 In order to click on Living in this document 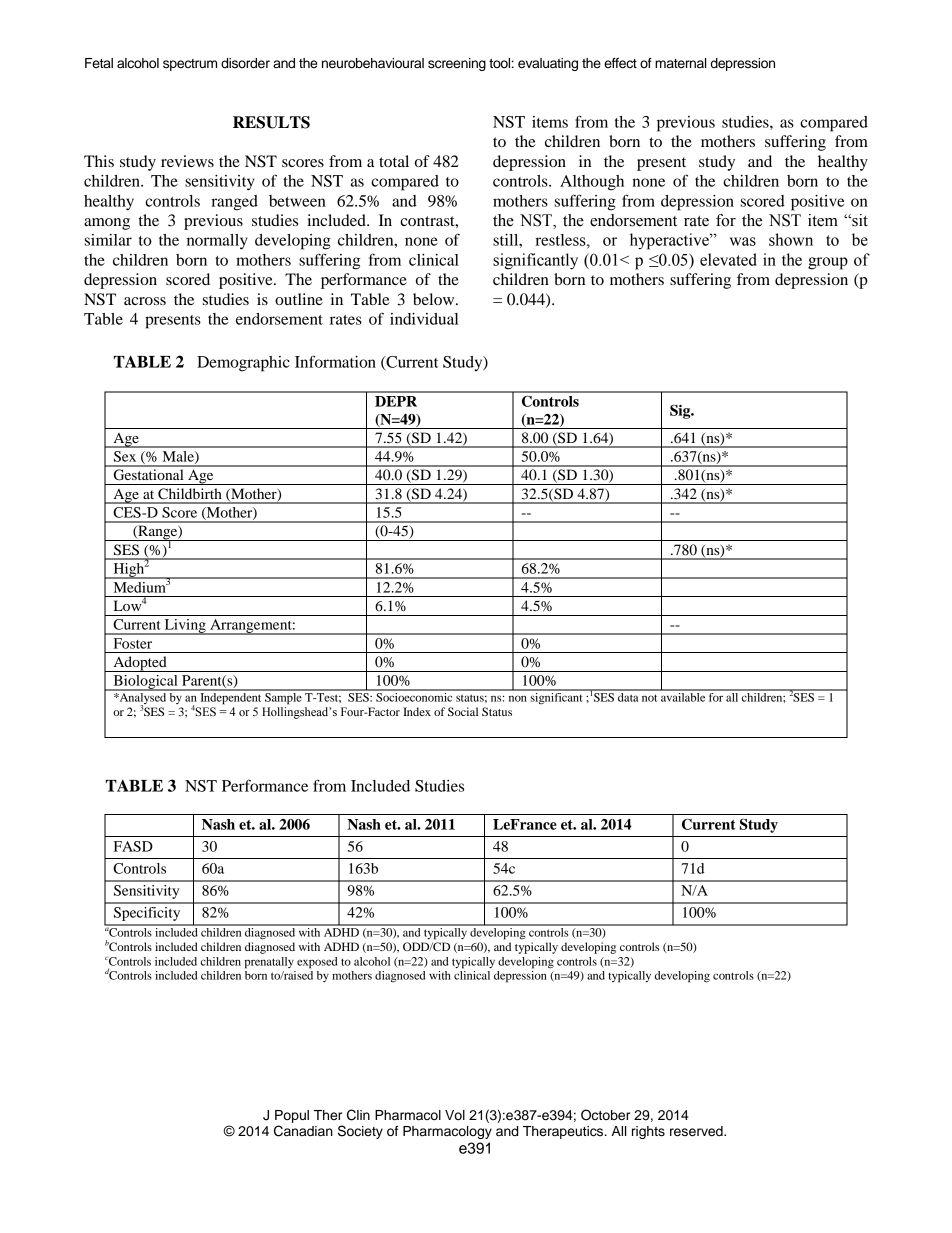, I will do `click(185, 627)`.
